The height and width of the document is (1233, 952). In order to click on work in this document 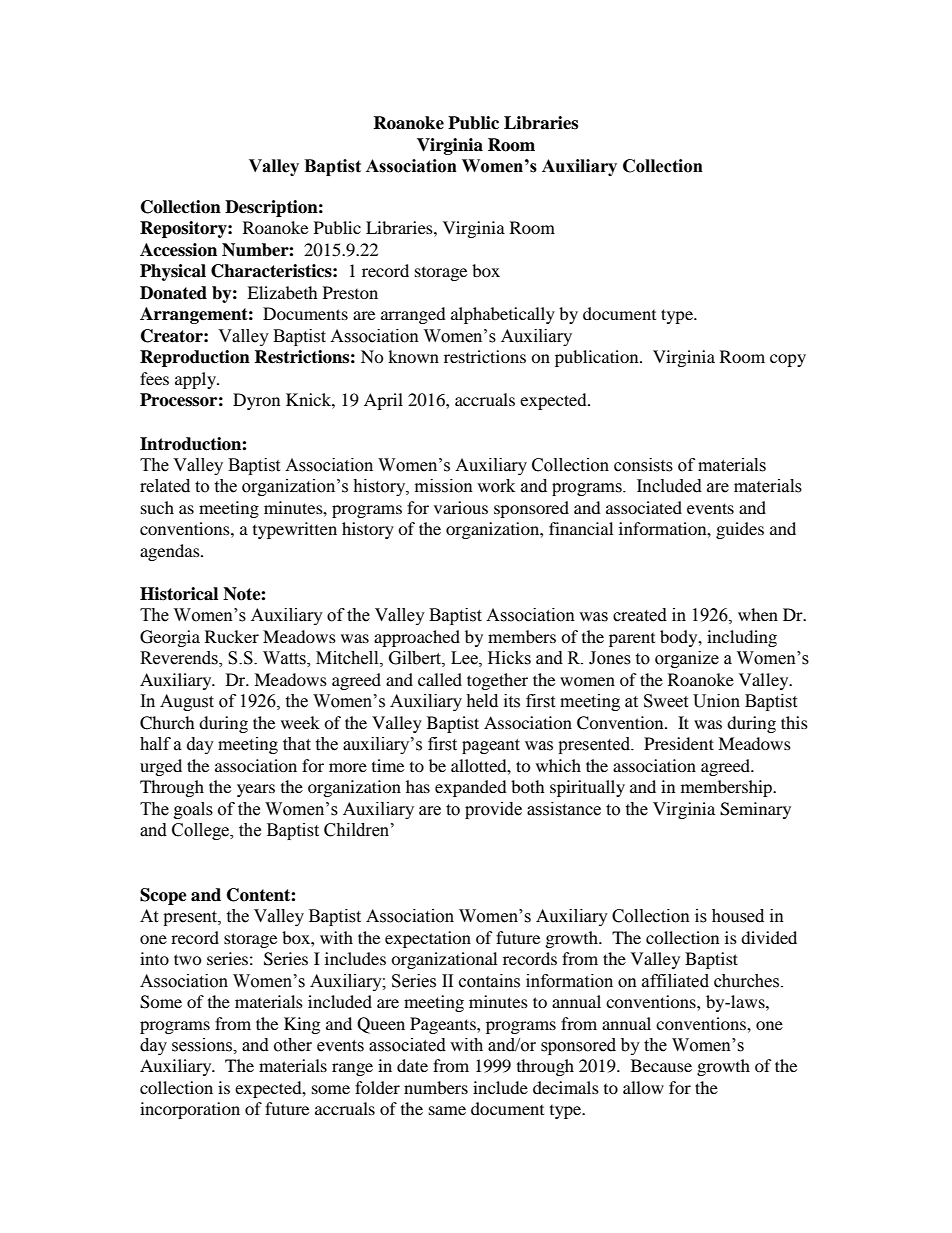, I will do `click(496, 486)`.
